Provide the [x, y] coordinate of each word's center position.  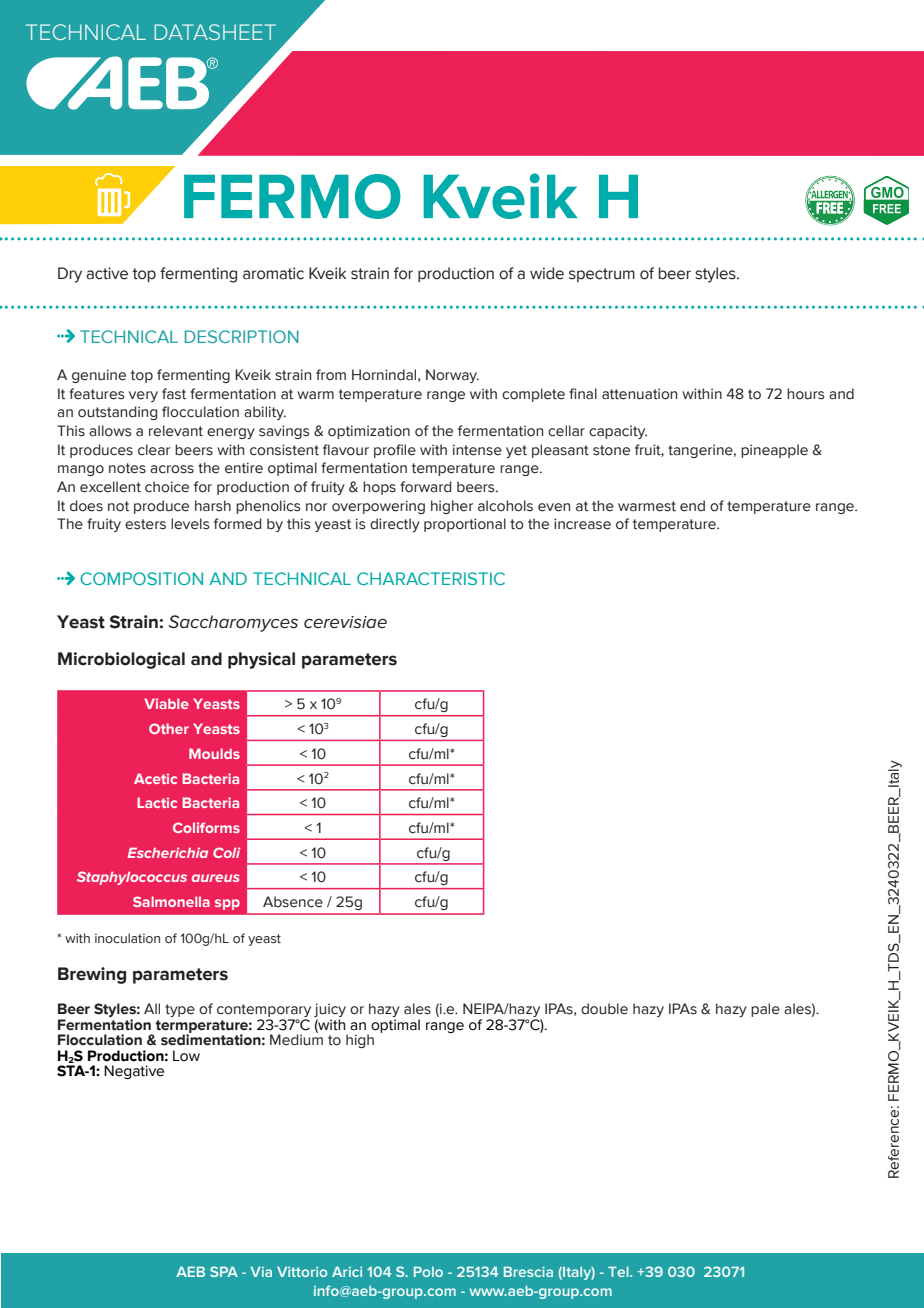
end [692, 506]
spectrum [602, 275]
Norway [452, 376]
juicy [330, 1011]
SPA [224, 1271]
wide [547, 273]
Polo [428, 1271]
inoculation [127, 938]
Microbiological [121, 660]
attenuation [639, 394]
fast [174, 394]
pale [765, 1010]
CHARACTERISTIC [431, 578]
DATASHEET [215, 32]
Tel [619, 1271]
